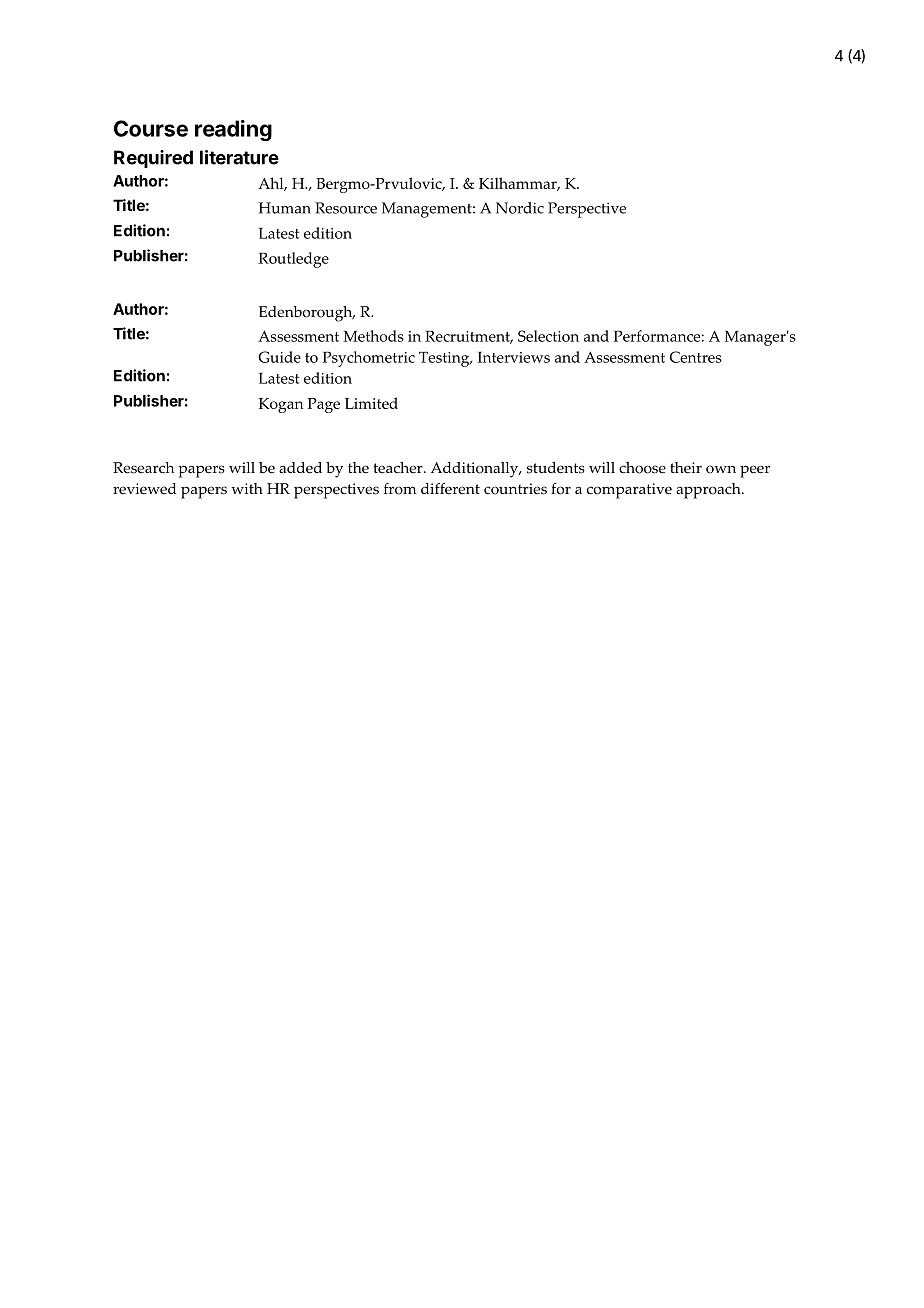 This screenshot has width=924, height=1308. Describe the element at coordinates (686, 468) in the screenshot. I see `their` at that location.
